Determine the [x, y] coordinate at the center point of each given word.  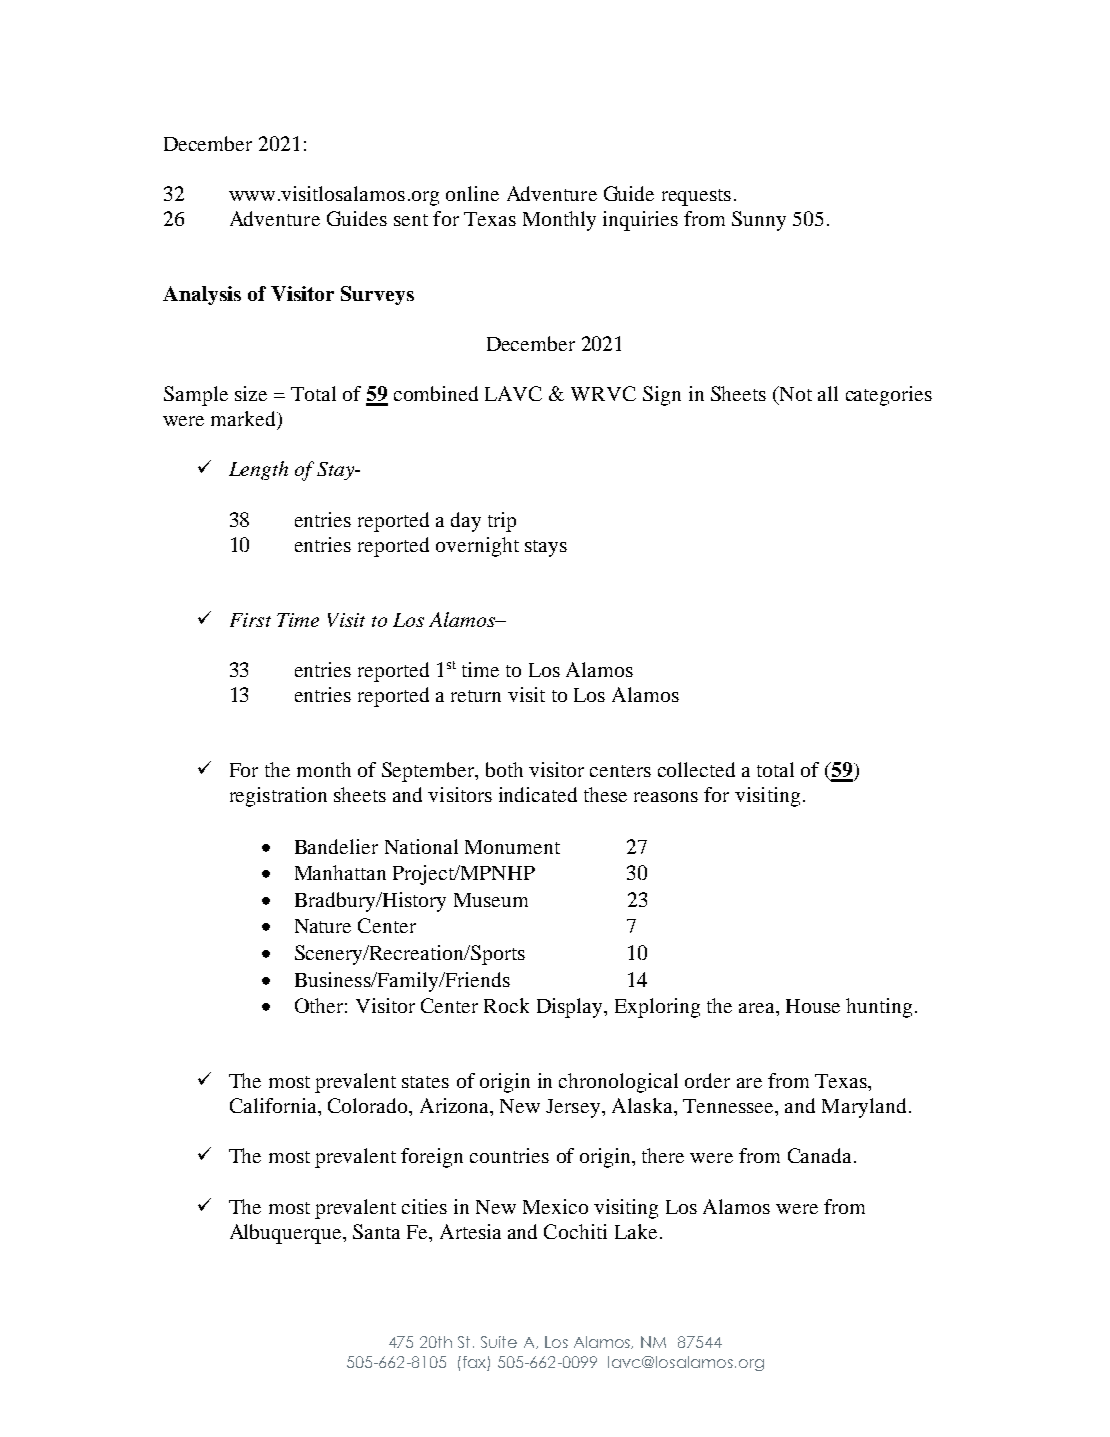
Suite [499, 1342]
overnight [477, 547]
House [813, 1006]
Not [794, 395]
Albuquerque [287, 1234]
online [472, 193]
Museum [491, 900]
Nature [323, 926]
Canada [819, 1155]
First [250, 620]
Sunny [759, 221]
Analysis [202, 295]
